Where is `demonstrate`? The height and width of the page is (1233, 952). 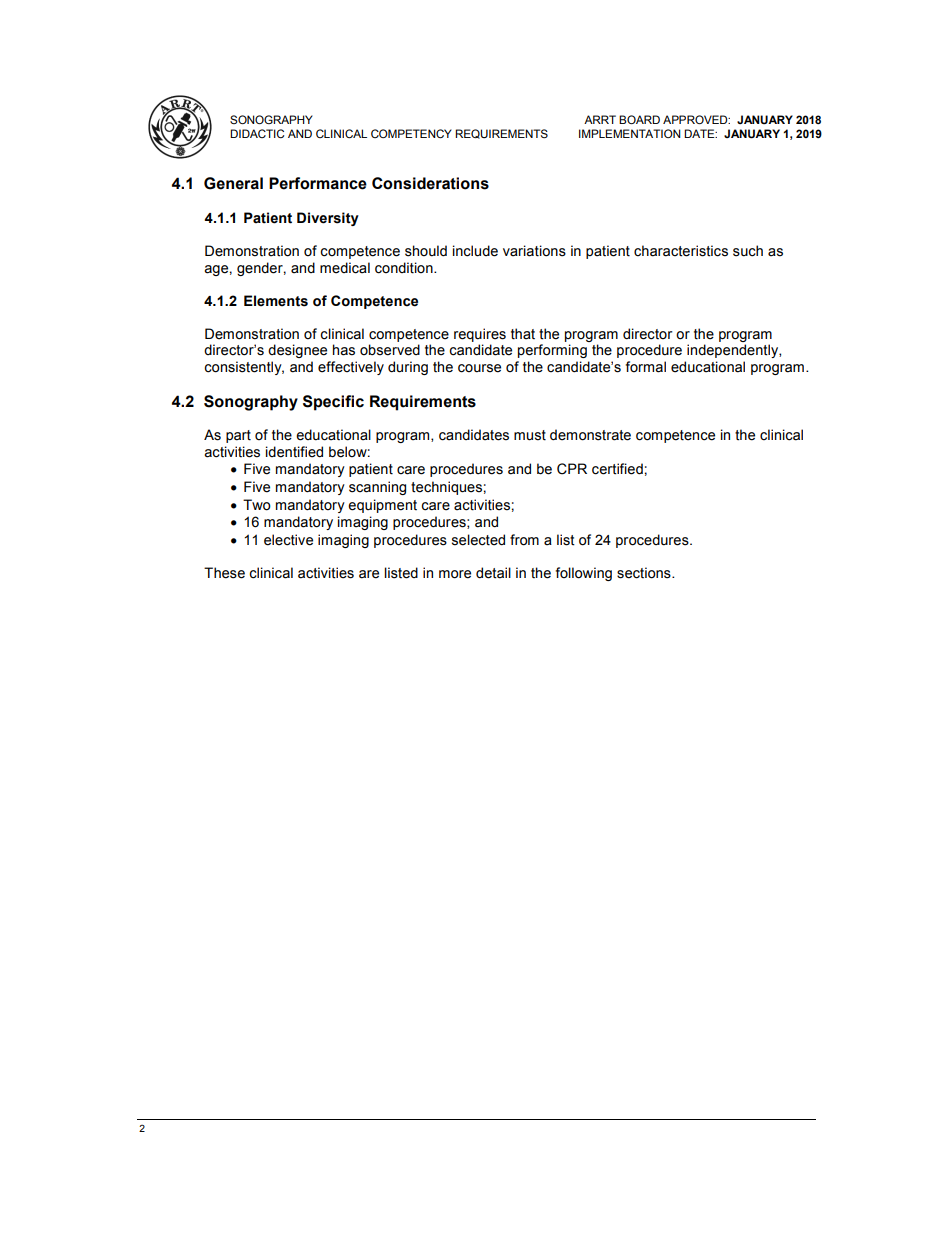
demonstrate is located at coordinates (590, 435).
